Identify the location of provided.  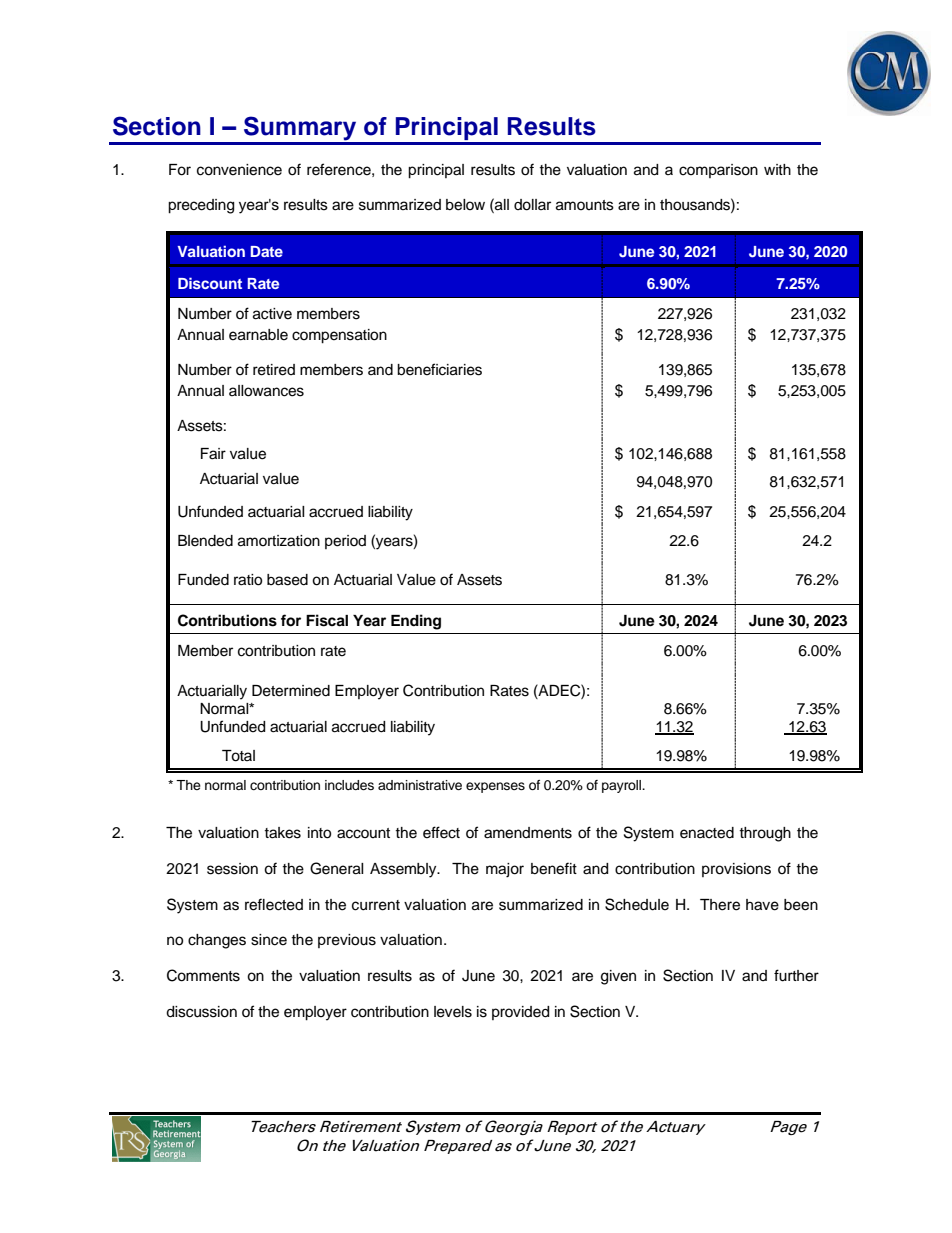
(520, 1013).
